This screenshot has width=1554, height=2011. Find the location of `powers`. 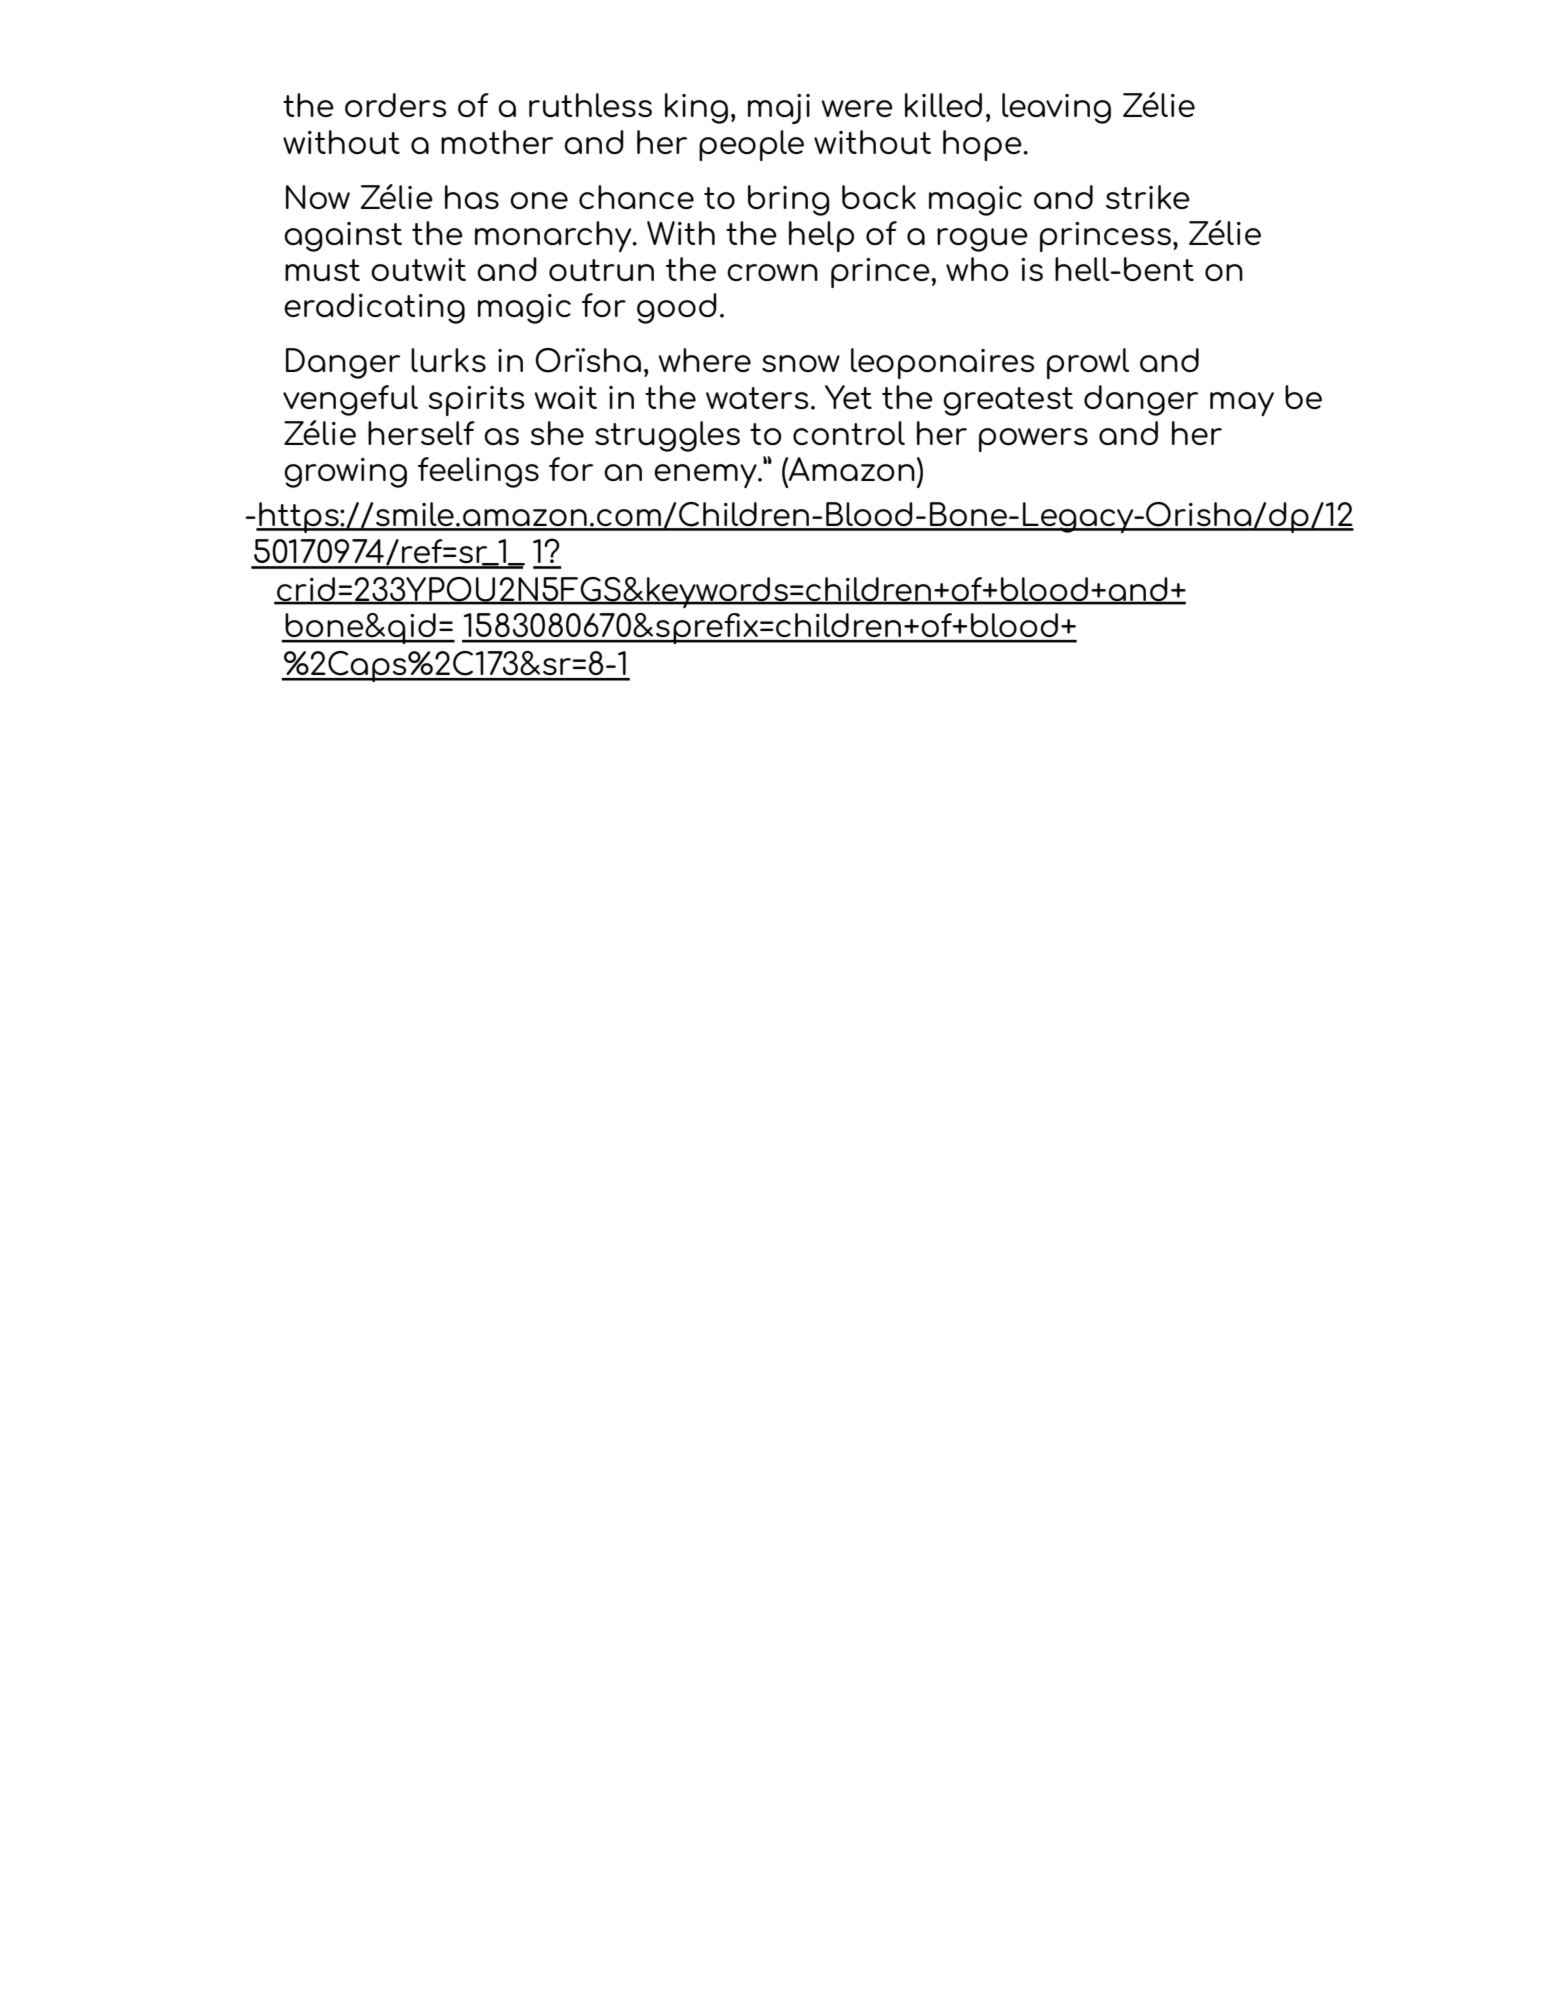

powers is located at coordinates (1033, 440).
